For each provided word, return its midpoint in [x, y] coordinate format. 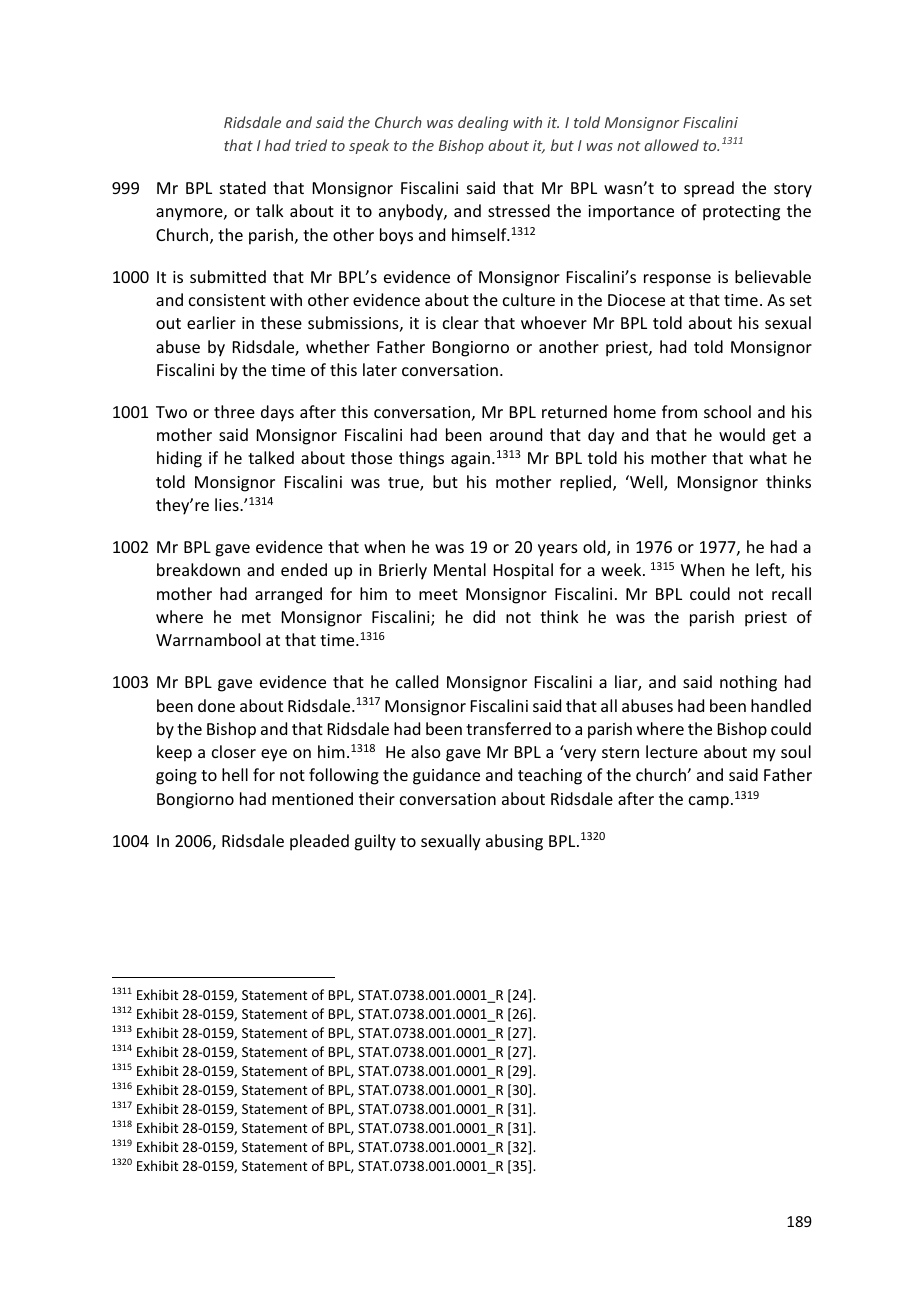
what [768, 457]
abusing [514, 842]
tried [311, 145]
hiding [179, 459]
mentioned [312, 798]
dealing [483, 123]
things [421, 459]
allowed [671, 145]
